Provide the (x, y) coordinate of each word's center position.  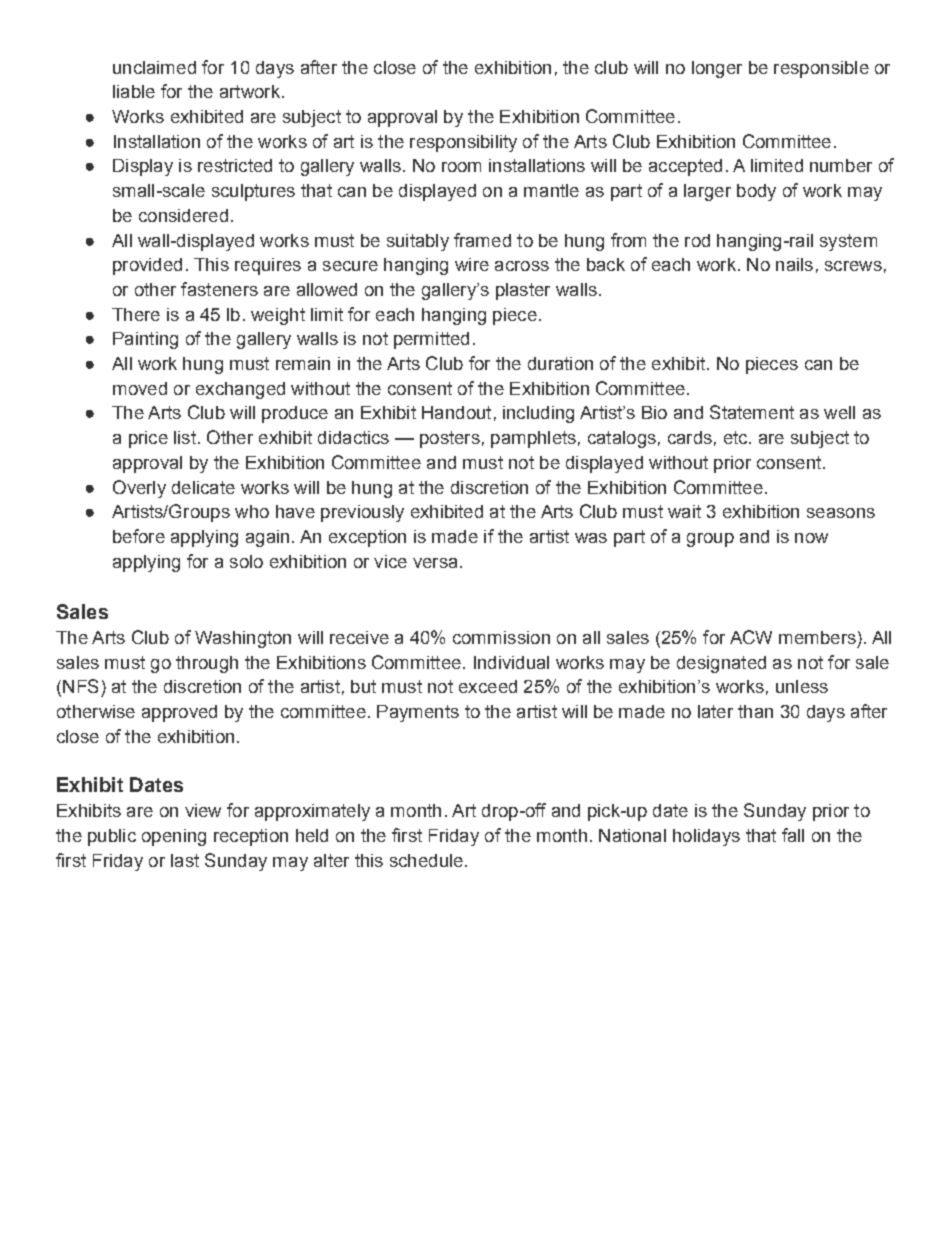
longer (717, 69)
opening (174, 837)
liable (134, 91)
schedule (426, 860)
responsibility (463, 143)
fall (793, 835)
